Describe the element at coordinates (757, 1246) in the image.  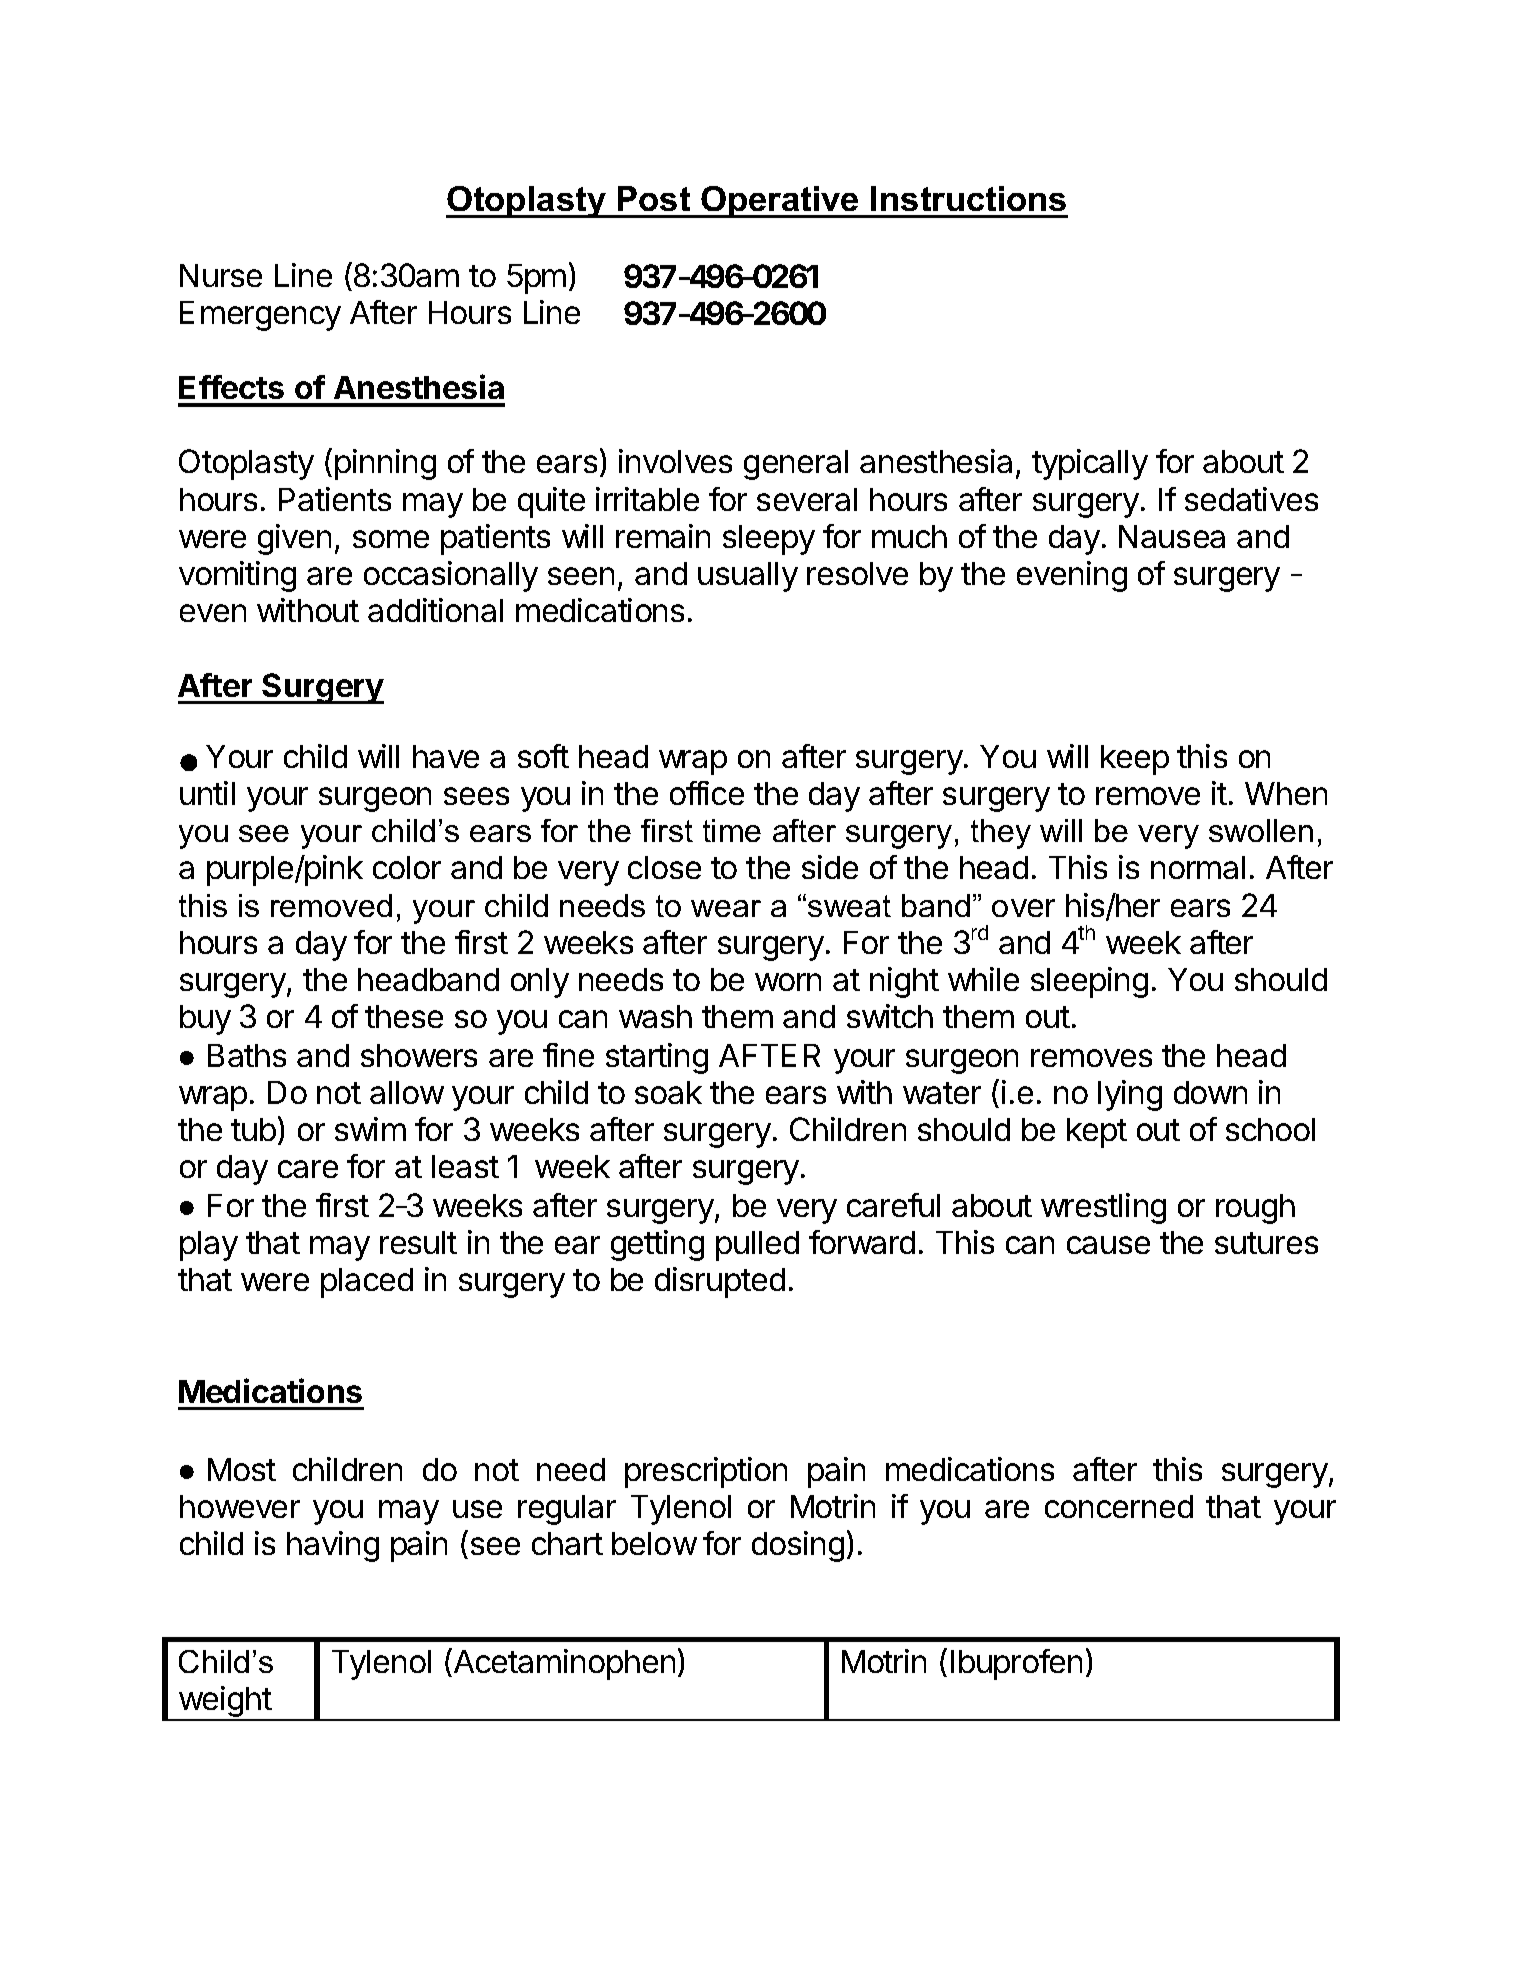
I see `pulled` at that location.
